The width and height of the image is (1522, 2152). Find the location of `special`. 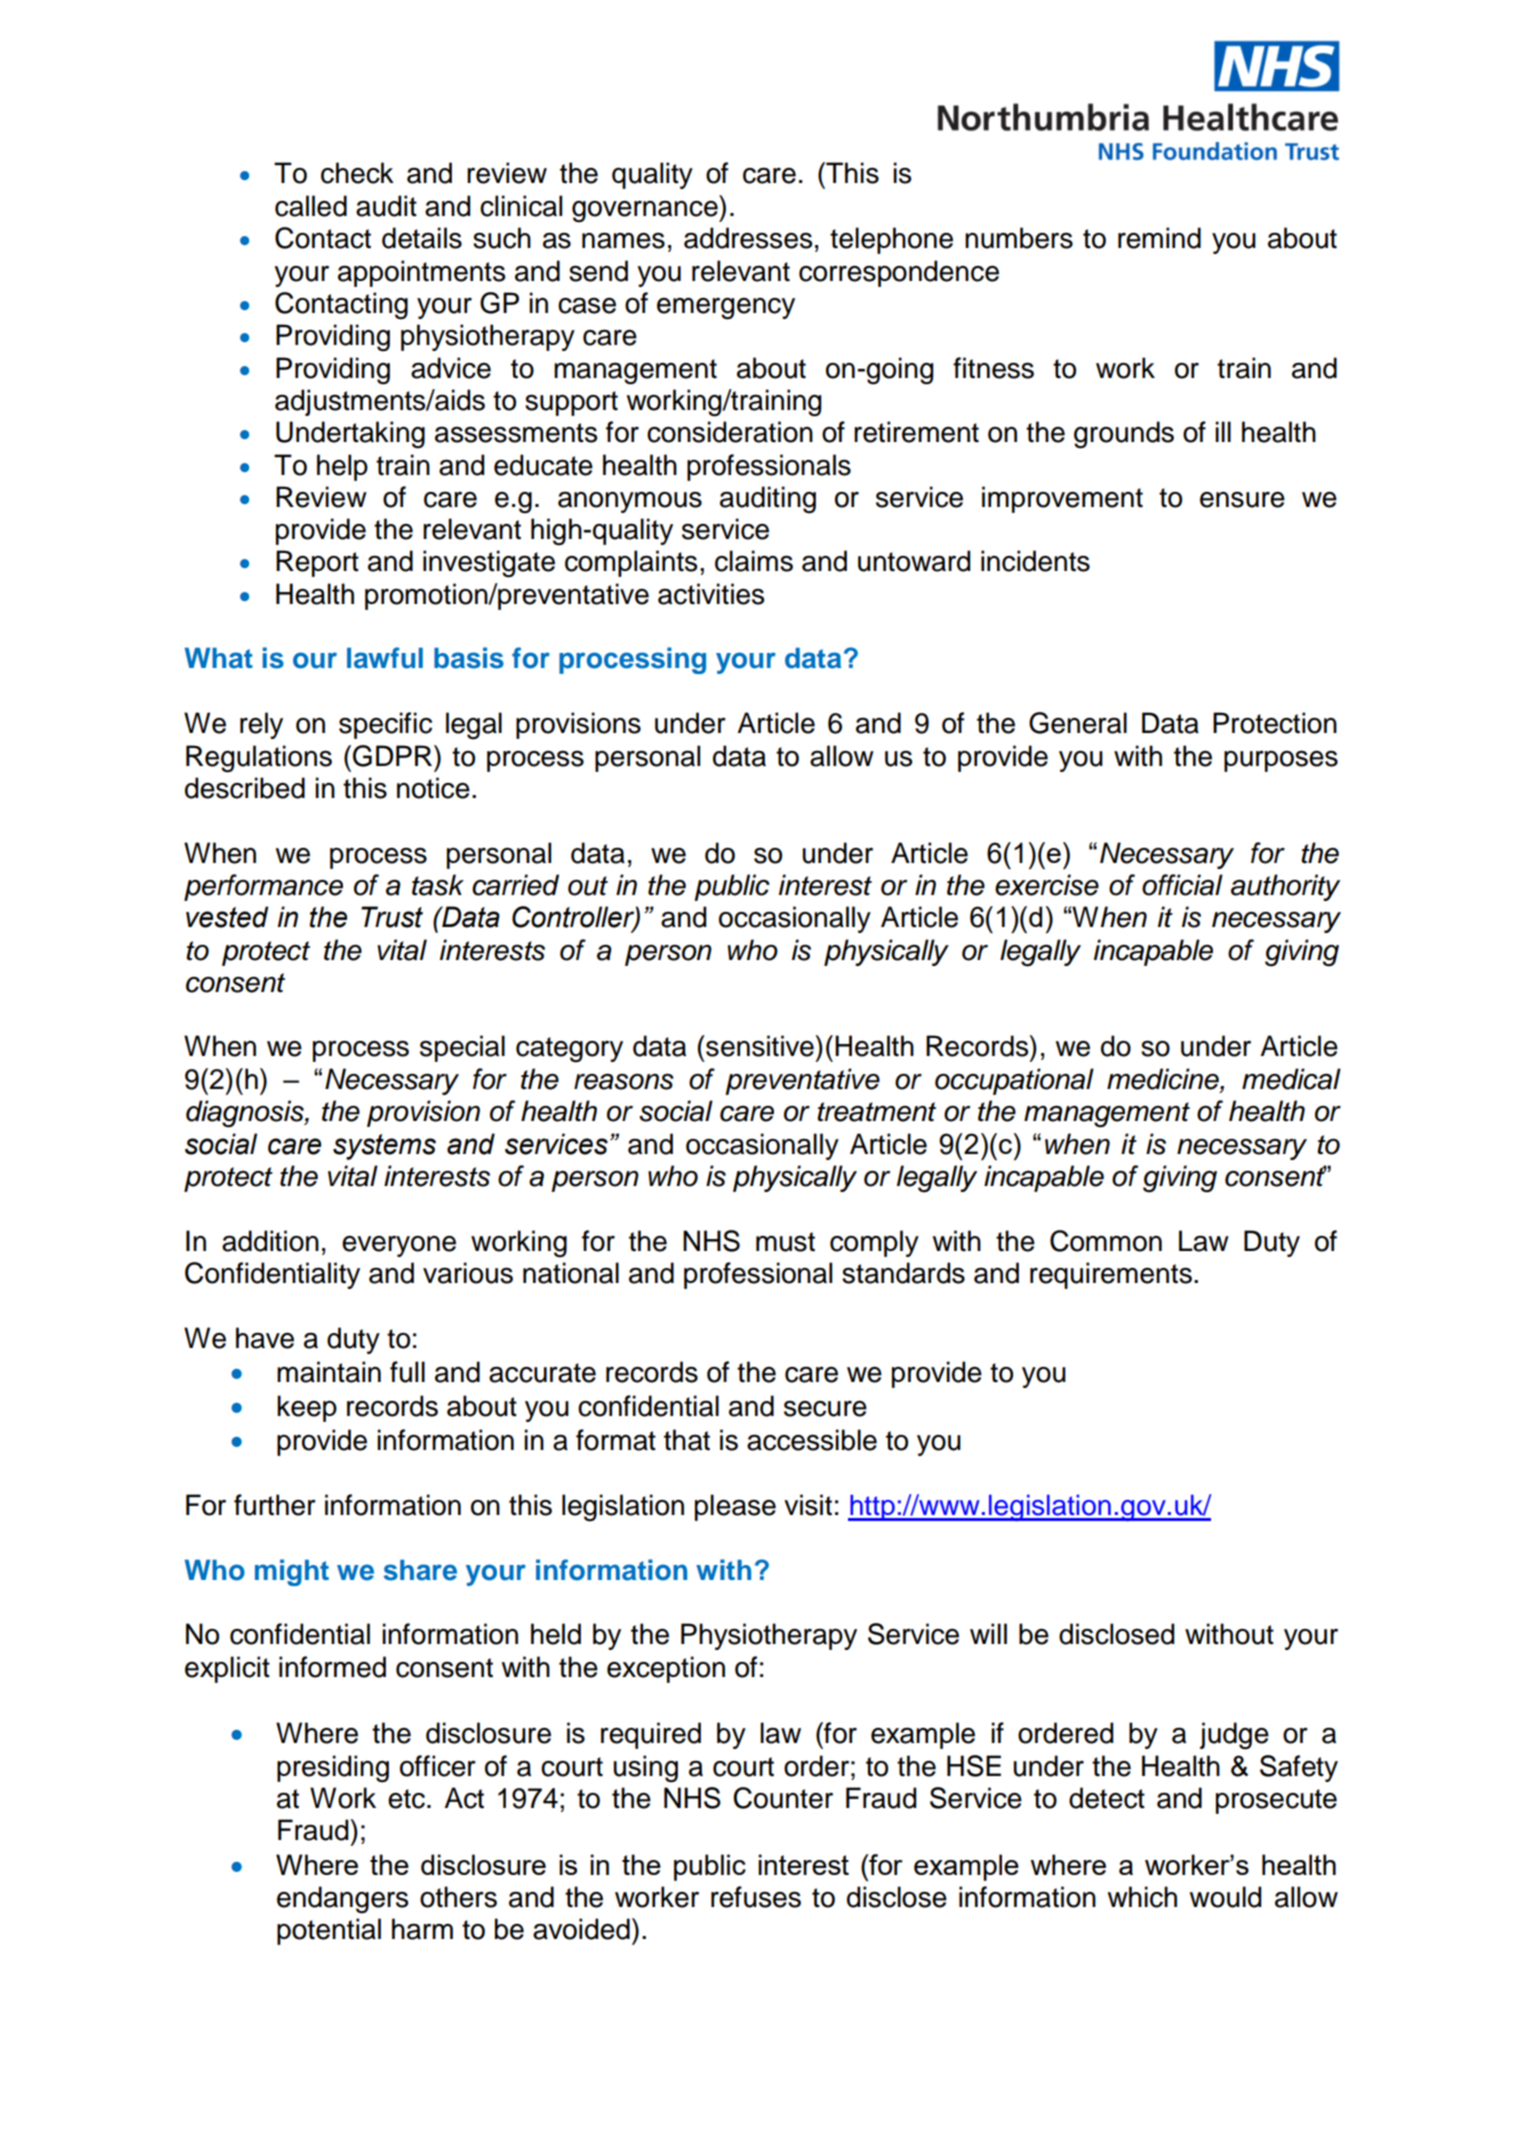

special is located at coordinates (462, 1048).
